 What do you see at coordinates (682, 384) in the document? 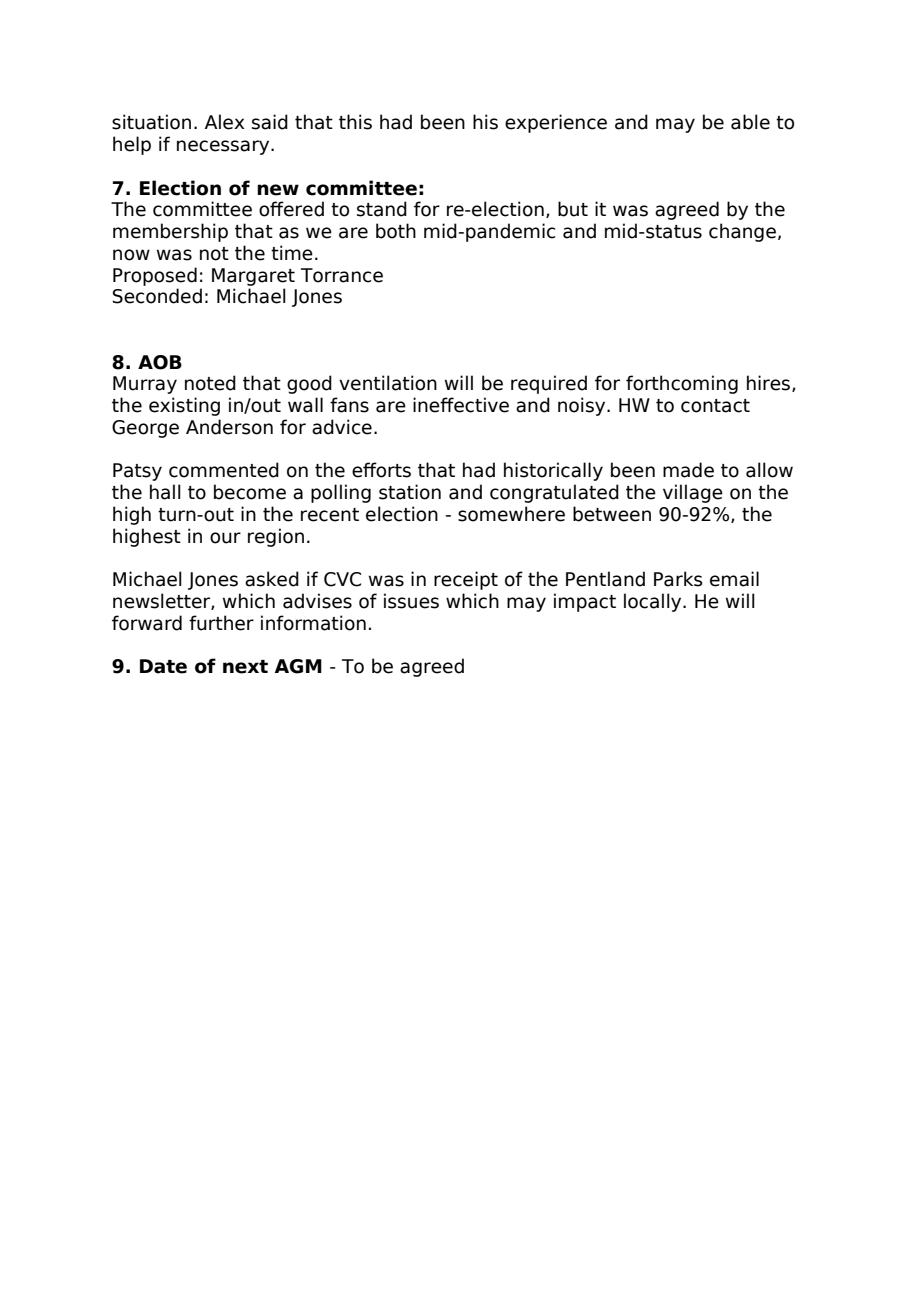
I see `forthcoming` at bounding box center [682, 384].
